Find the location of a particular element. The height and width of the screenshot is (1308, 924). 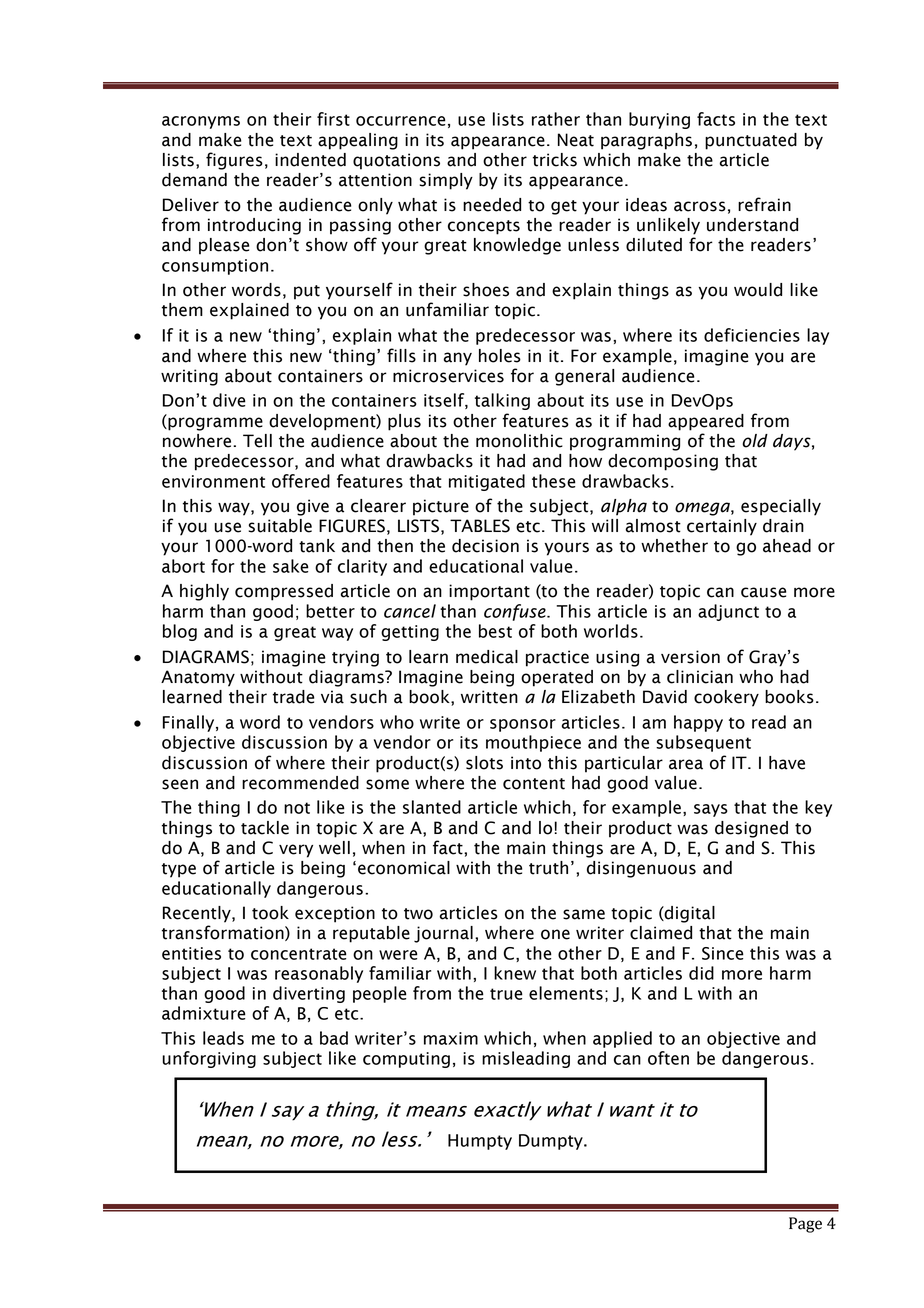

indented is located at coordinates (310, 160).
